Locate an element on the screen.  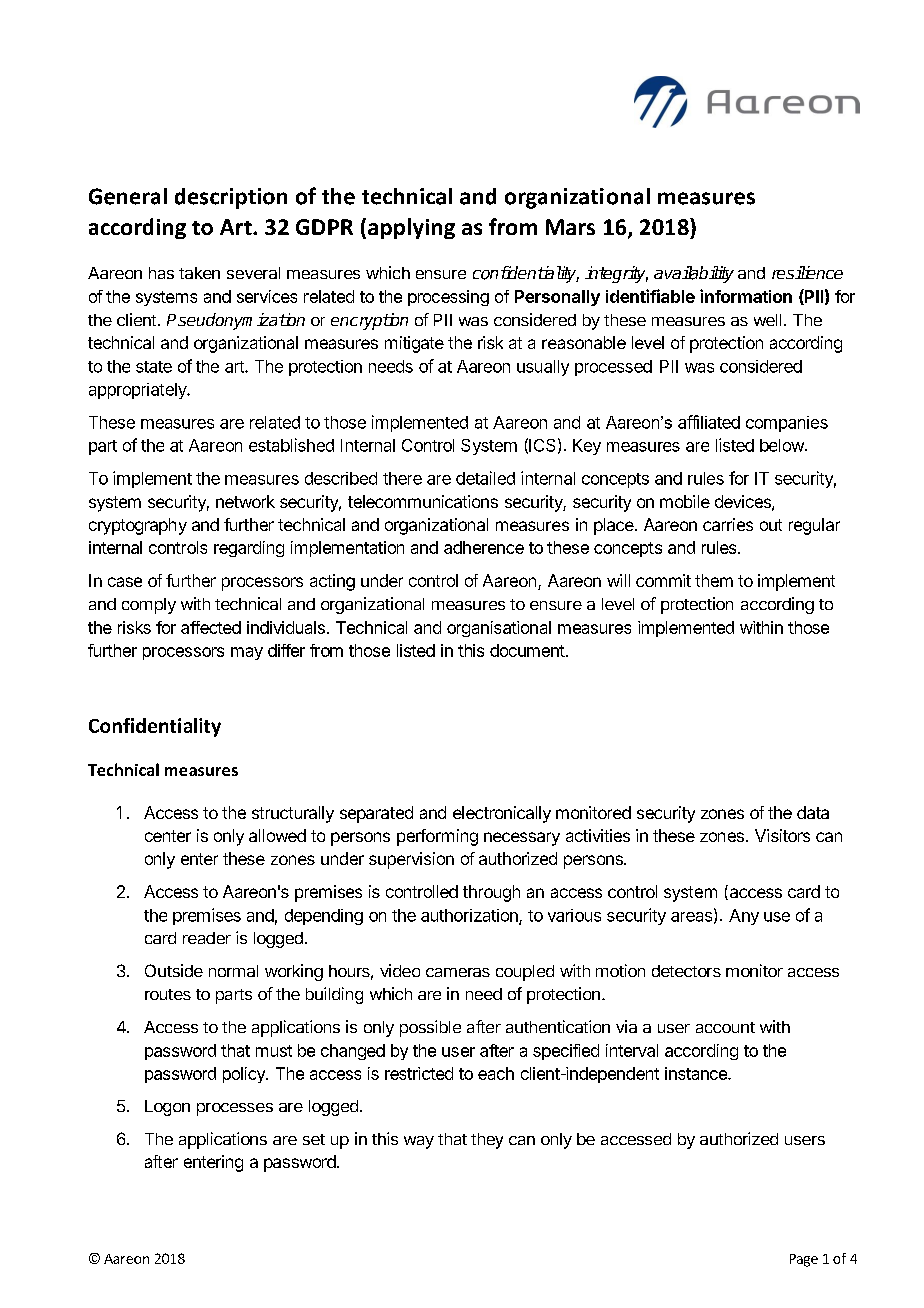
availability is located at coordinates (694, 274).
